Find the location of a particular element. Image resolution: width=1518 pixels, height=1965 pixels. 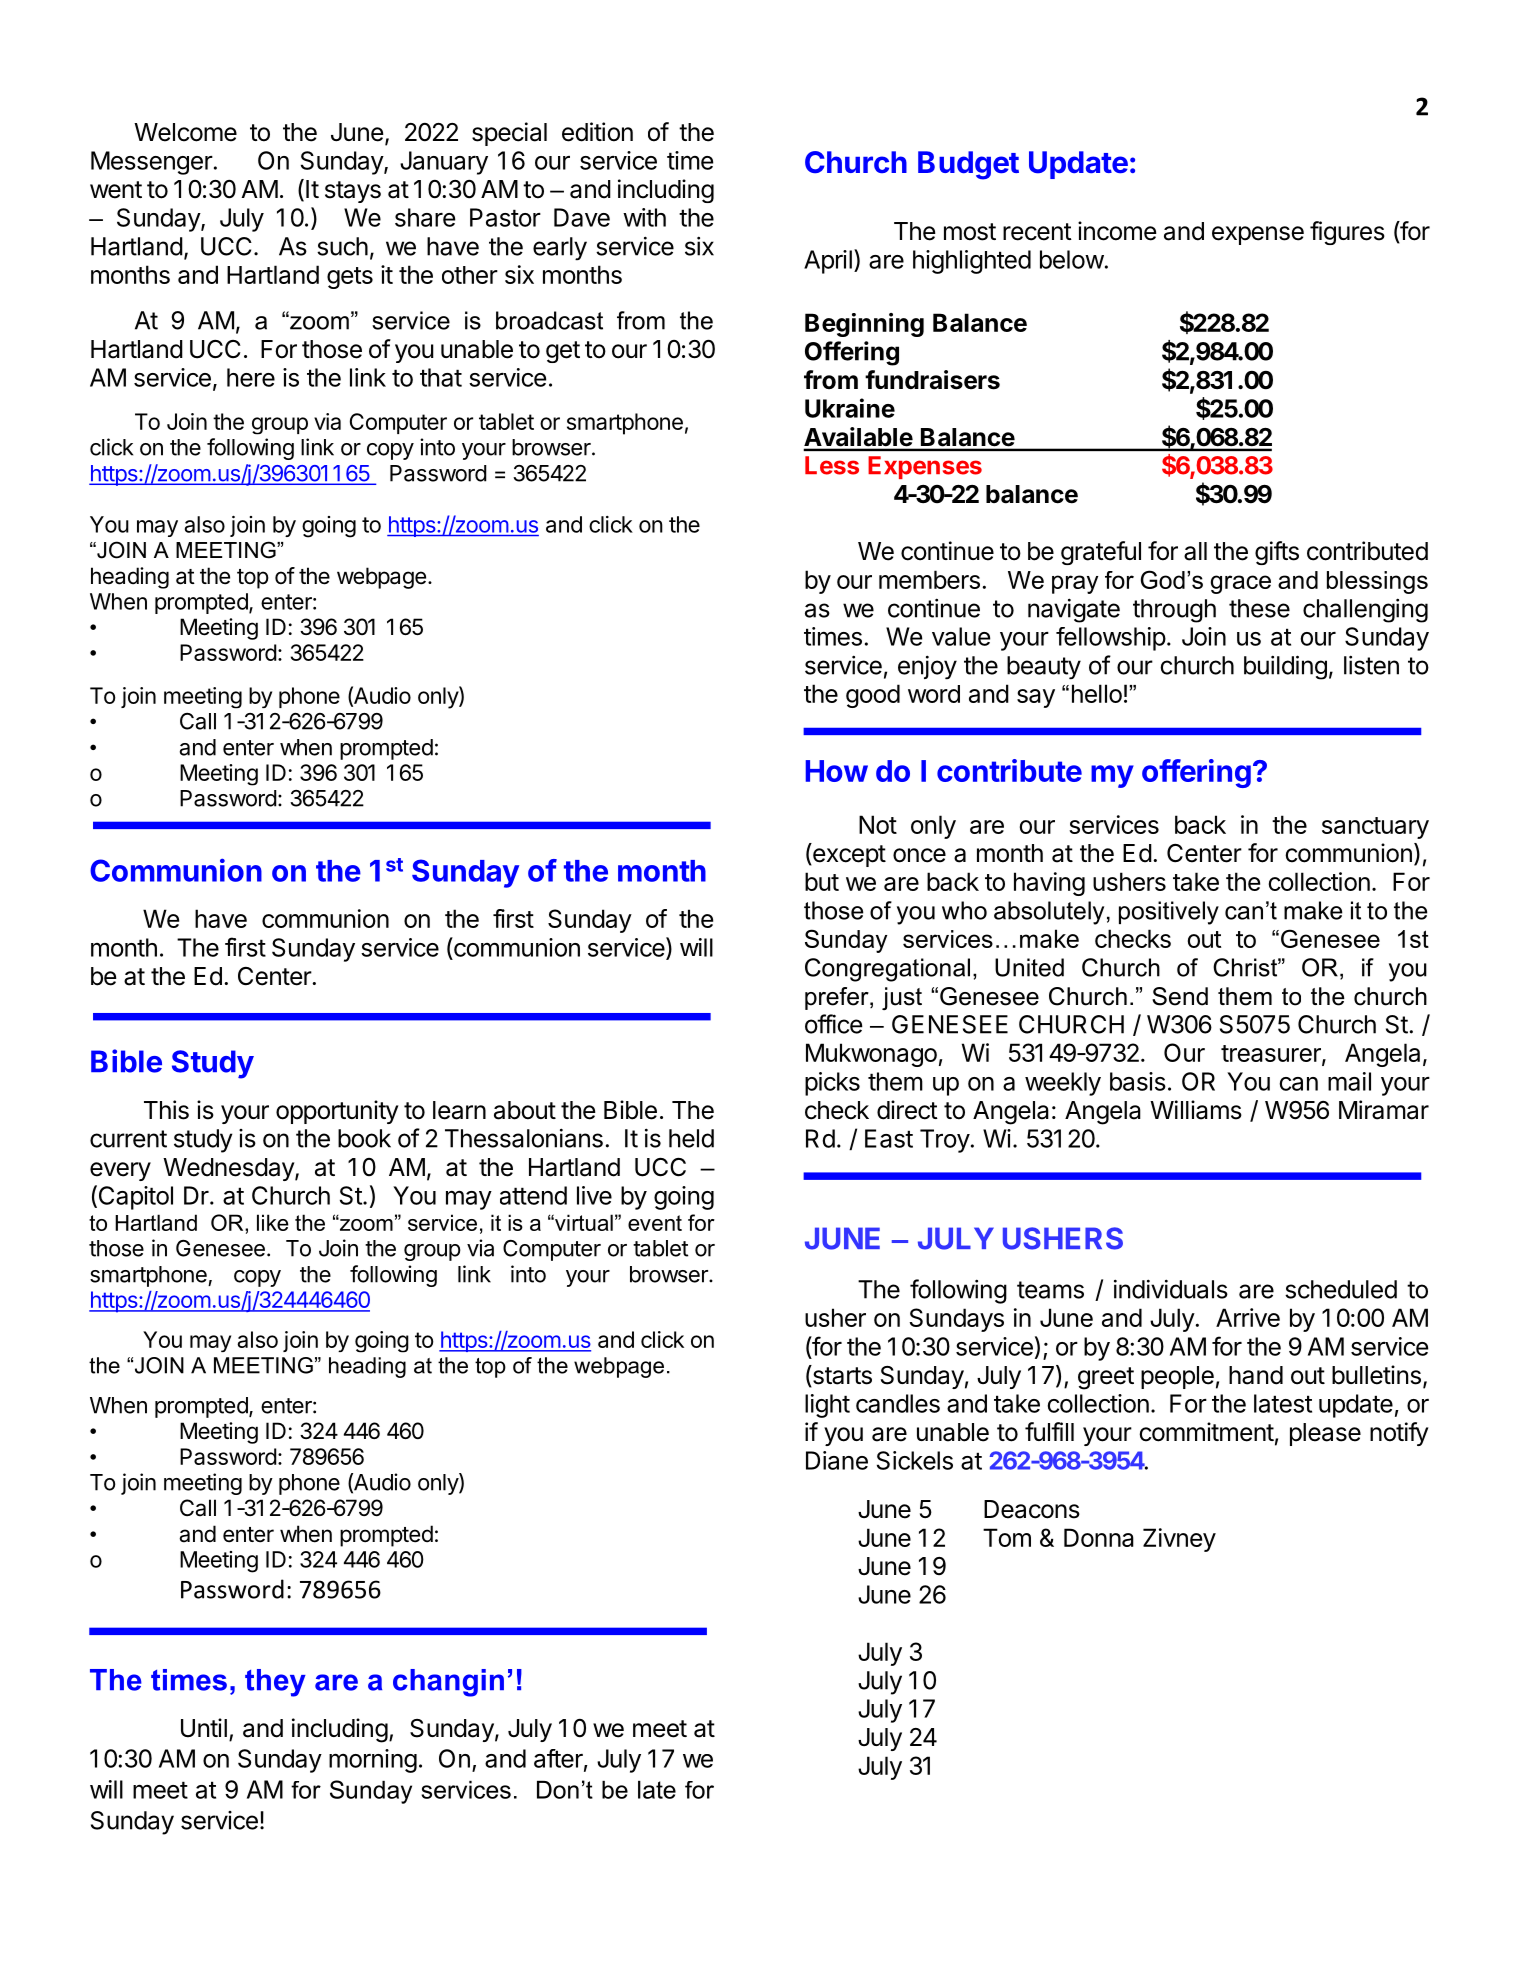

individuals is located at coordinates (1171, 1289).
